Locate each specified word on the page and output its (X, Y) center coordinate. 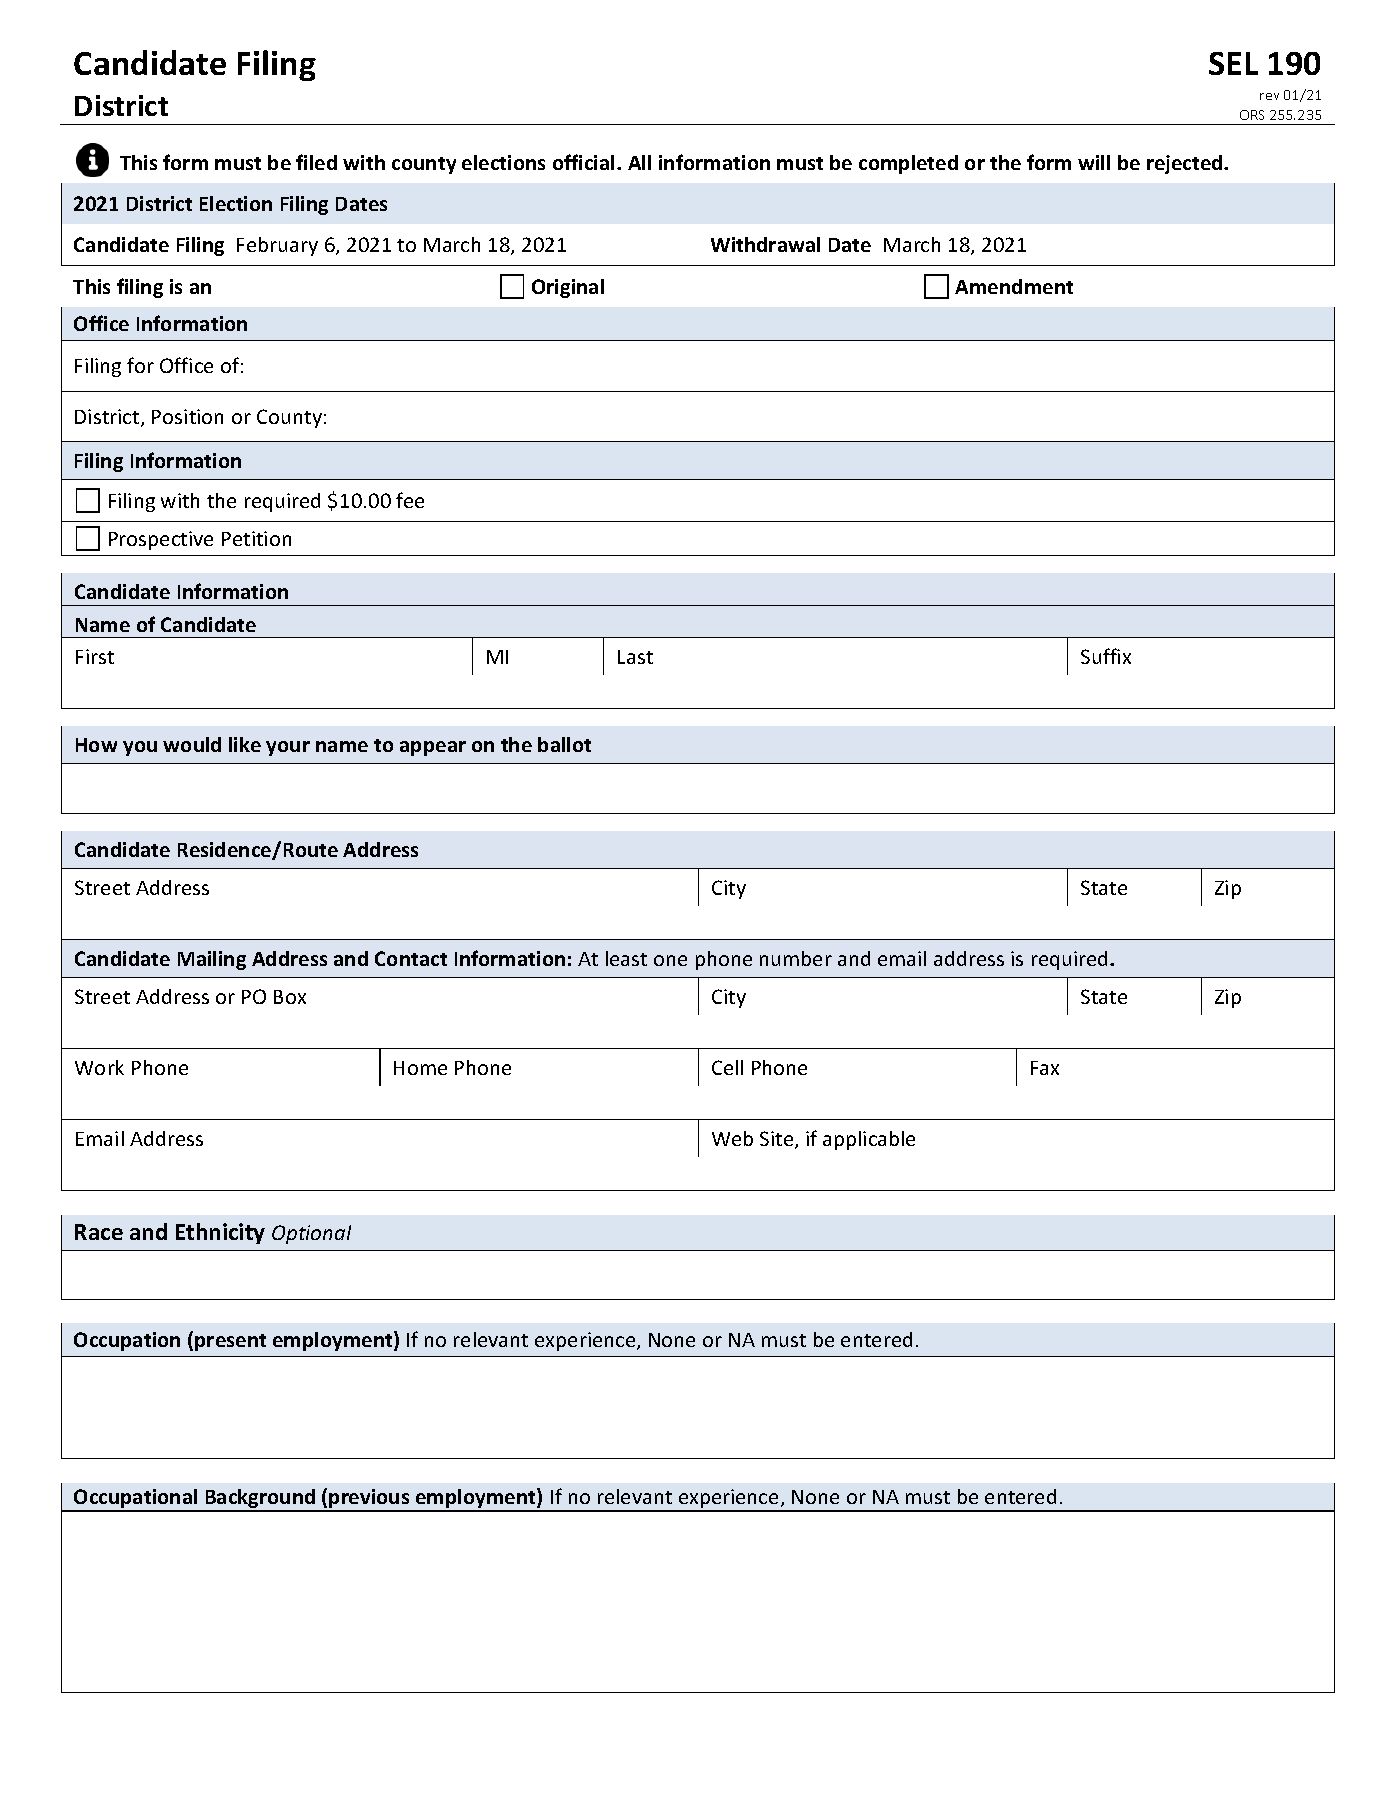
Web (732, 1138)
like (245, 744)
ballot (564, 744)
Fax (1045, 1068)
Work (99, 1067)
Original (568, 288)
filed (316, 162)
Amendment (1014, 286)
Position (187, 416)
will (1094, 162)
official (583, 162)
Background (260, 1500)
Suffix (1106, 656)
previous (370, 1500)
